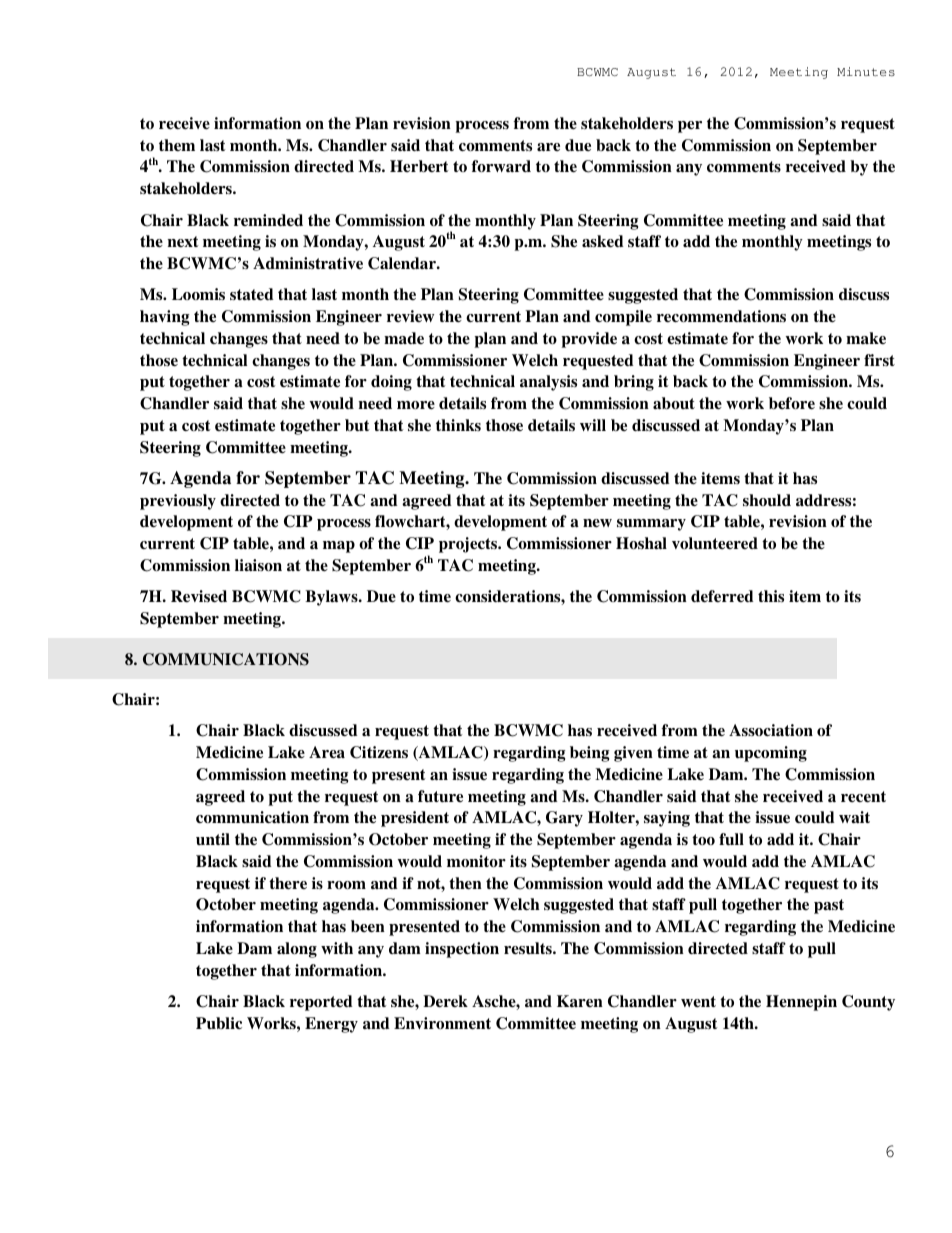 The height and width of the screenshot is (1233, 952). I want to click on Area, so click(327, 752).
